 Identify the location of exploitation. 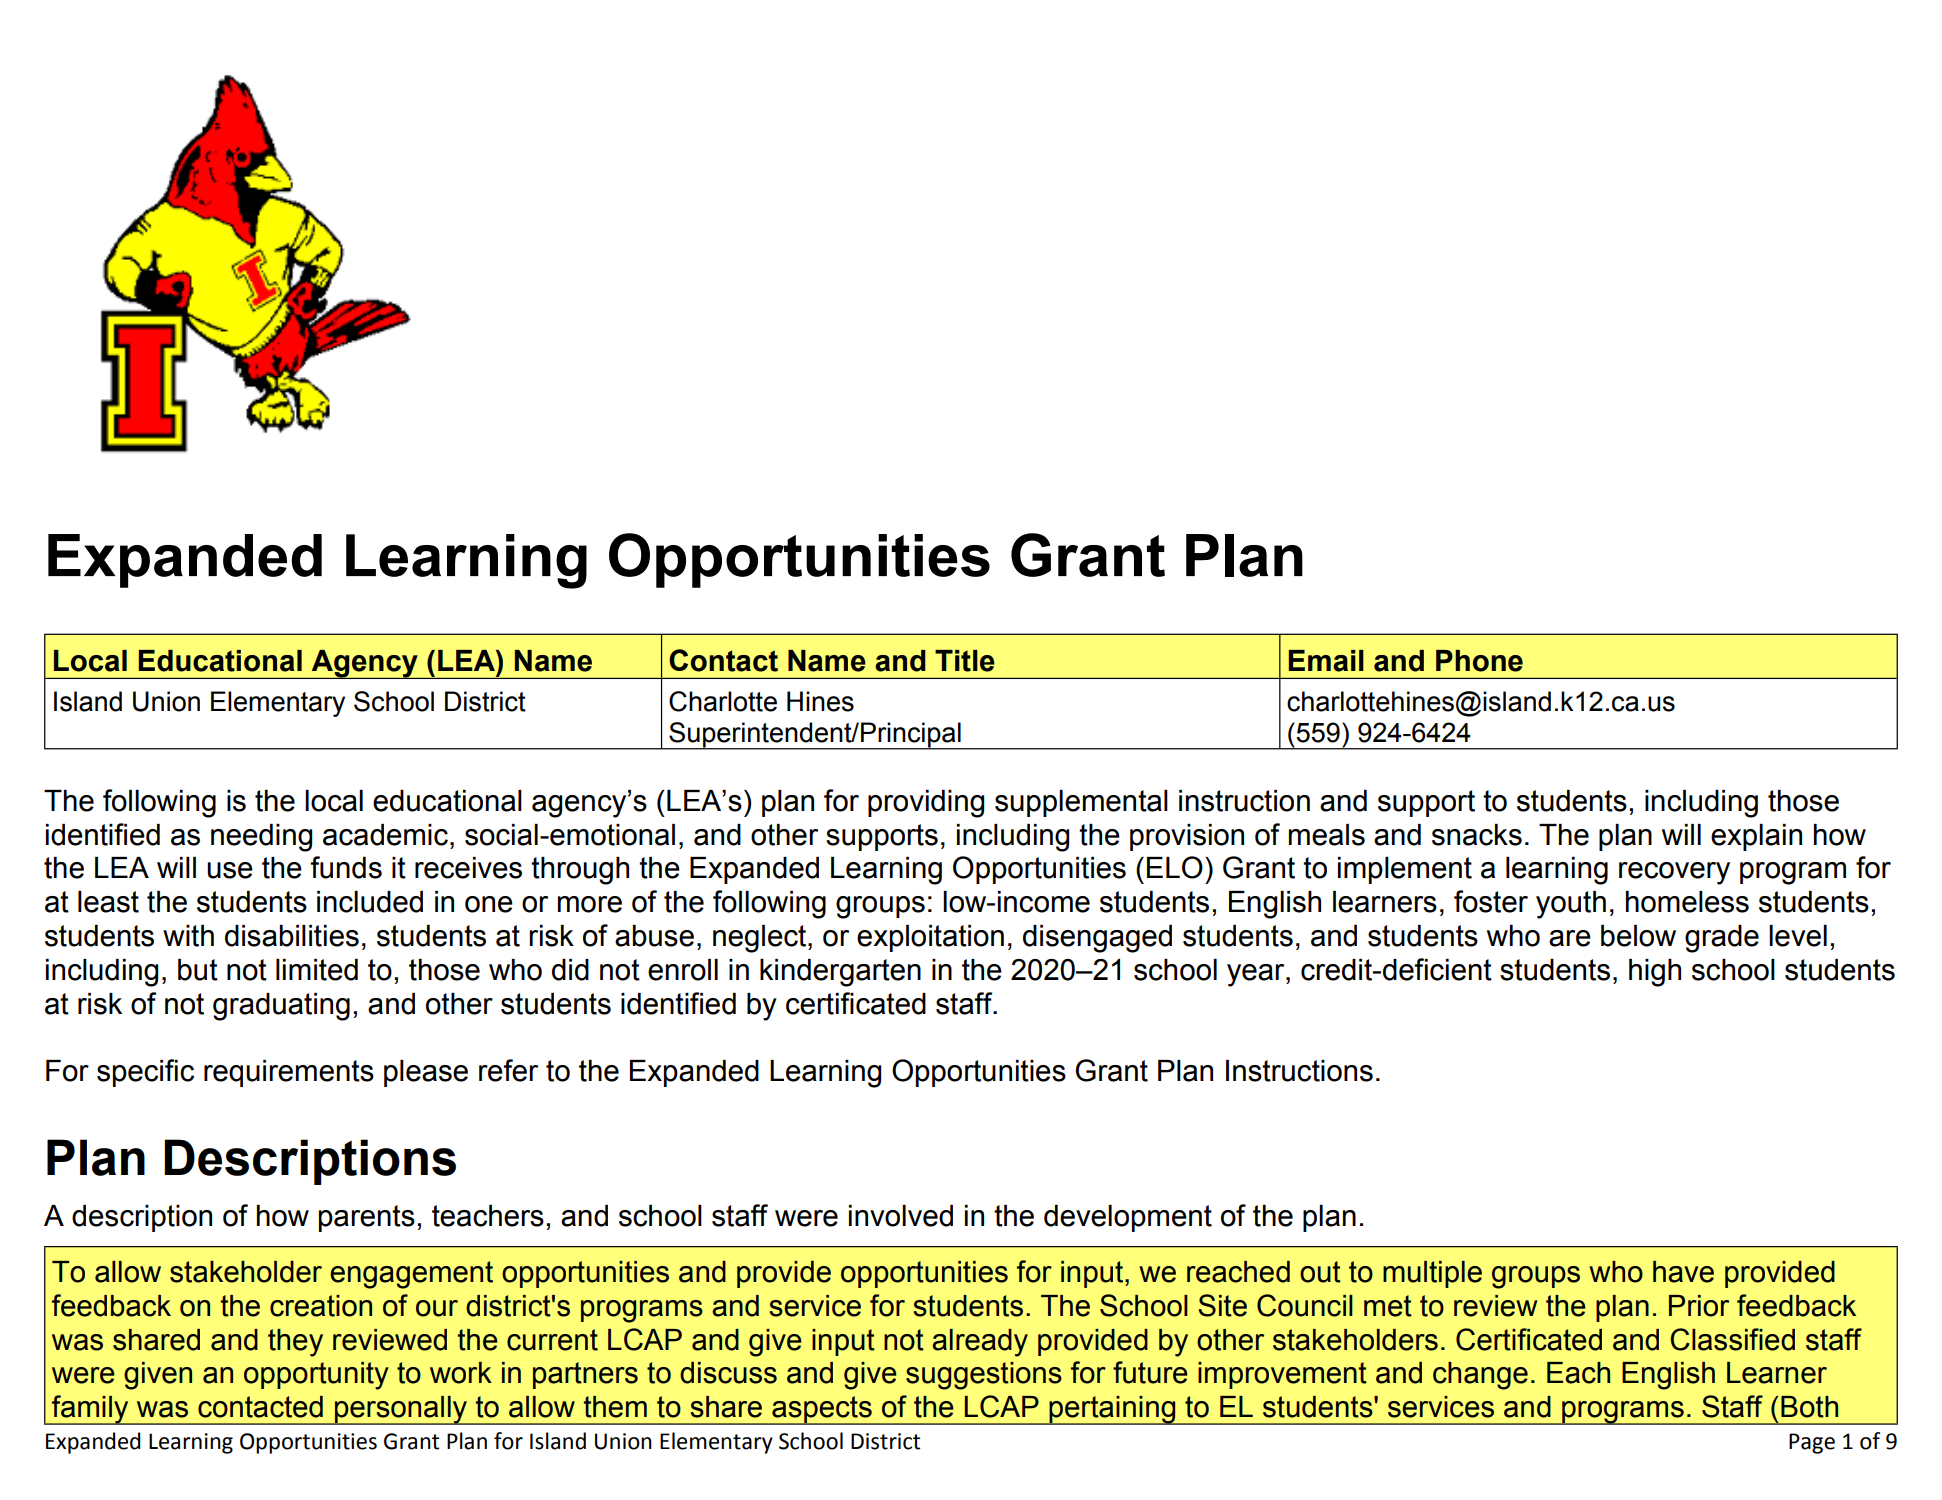
(930, 938).
